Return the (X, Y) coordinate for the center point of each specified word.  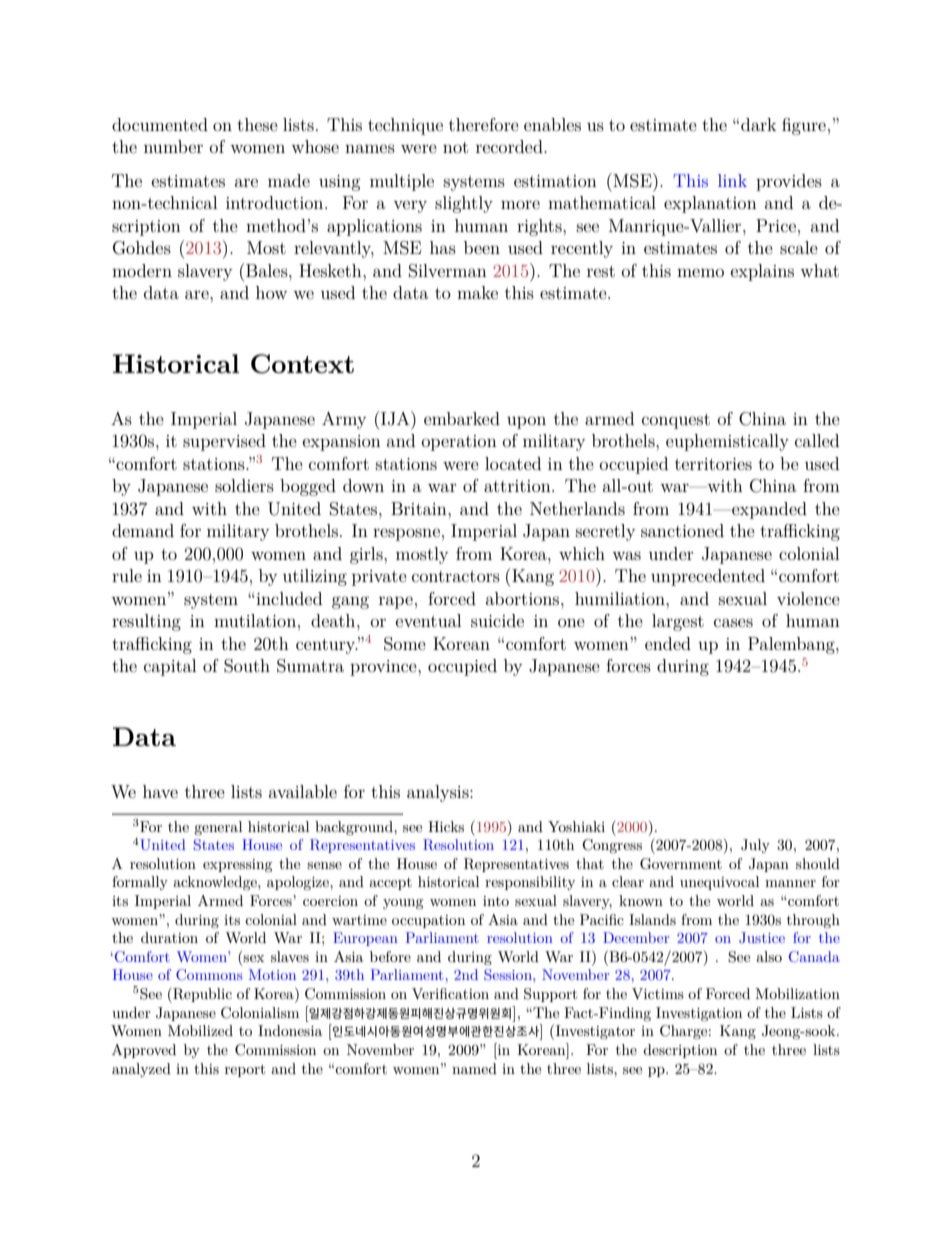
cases (733, 622)
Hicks (446, 826)
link (732, 180)
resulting (146, 622)
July (755, 846)
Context (302, 364)
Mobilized (200, 1030)
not (455, 147)
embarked (462, 418)
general (218, 828)
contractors (456, 576)
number (173, 146)
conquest (676, 421)
